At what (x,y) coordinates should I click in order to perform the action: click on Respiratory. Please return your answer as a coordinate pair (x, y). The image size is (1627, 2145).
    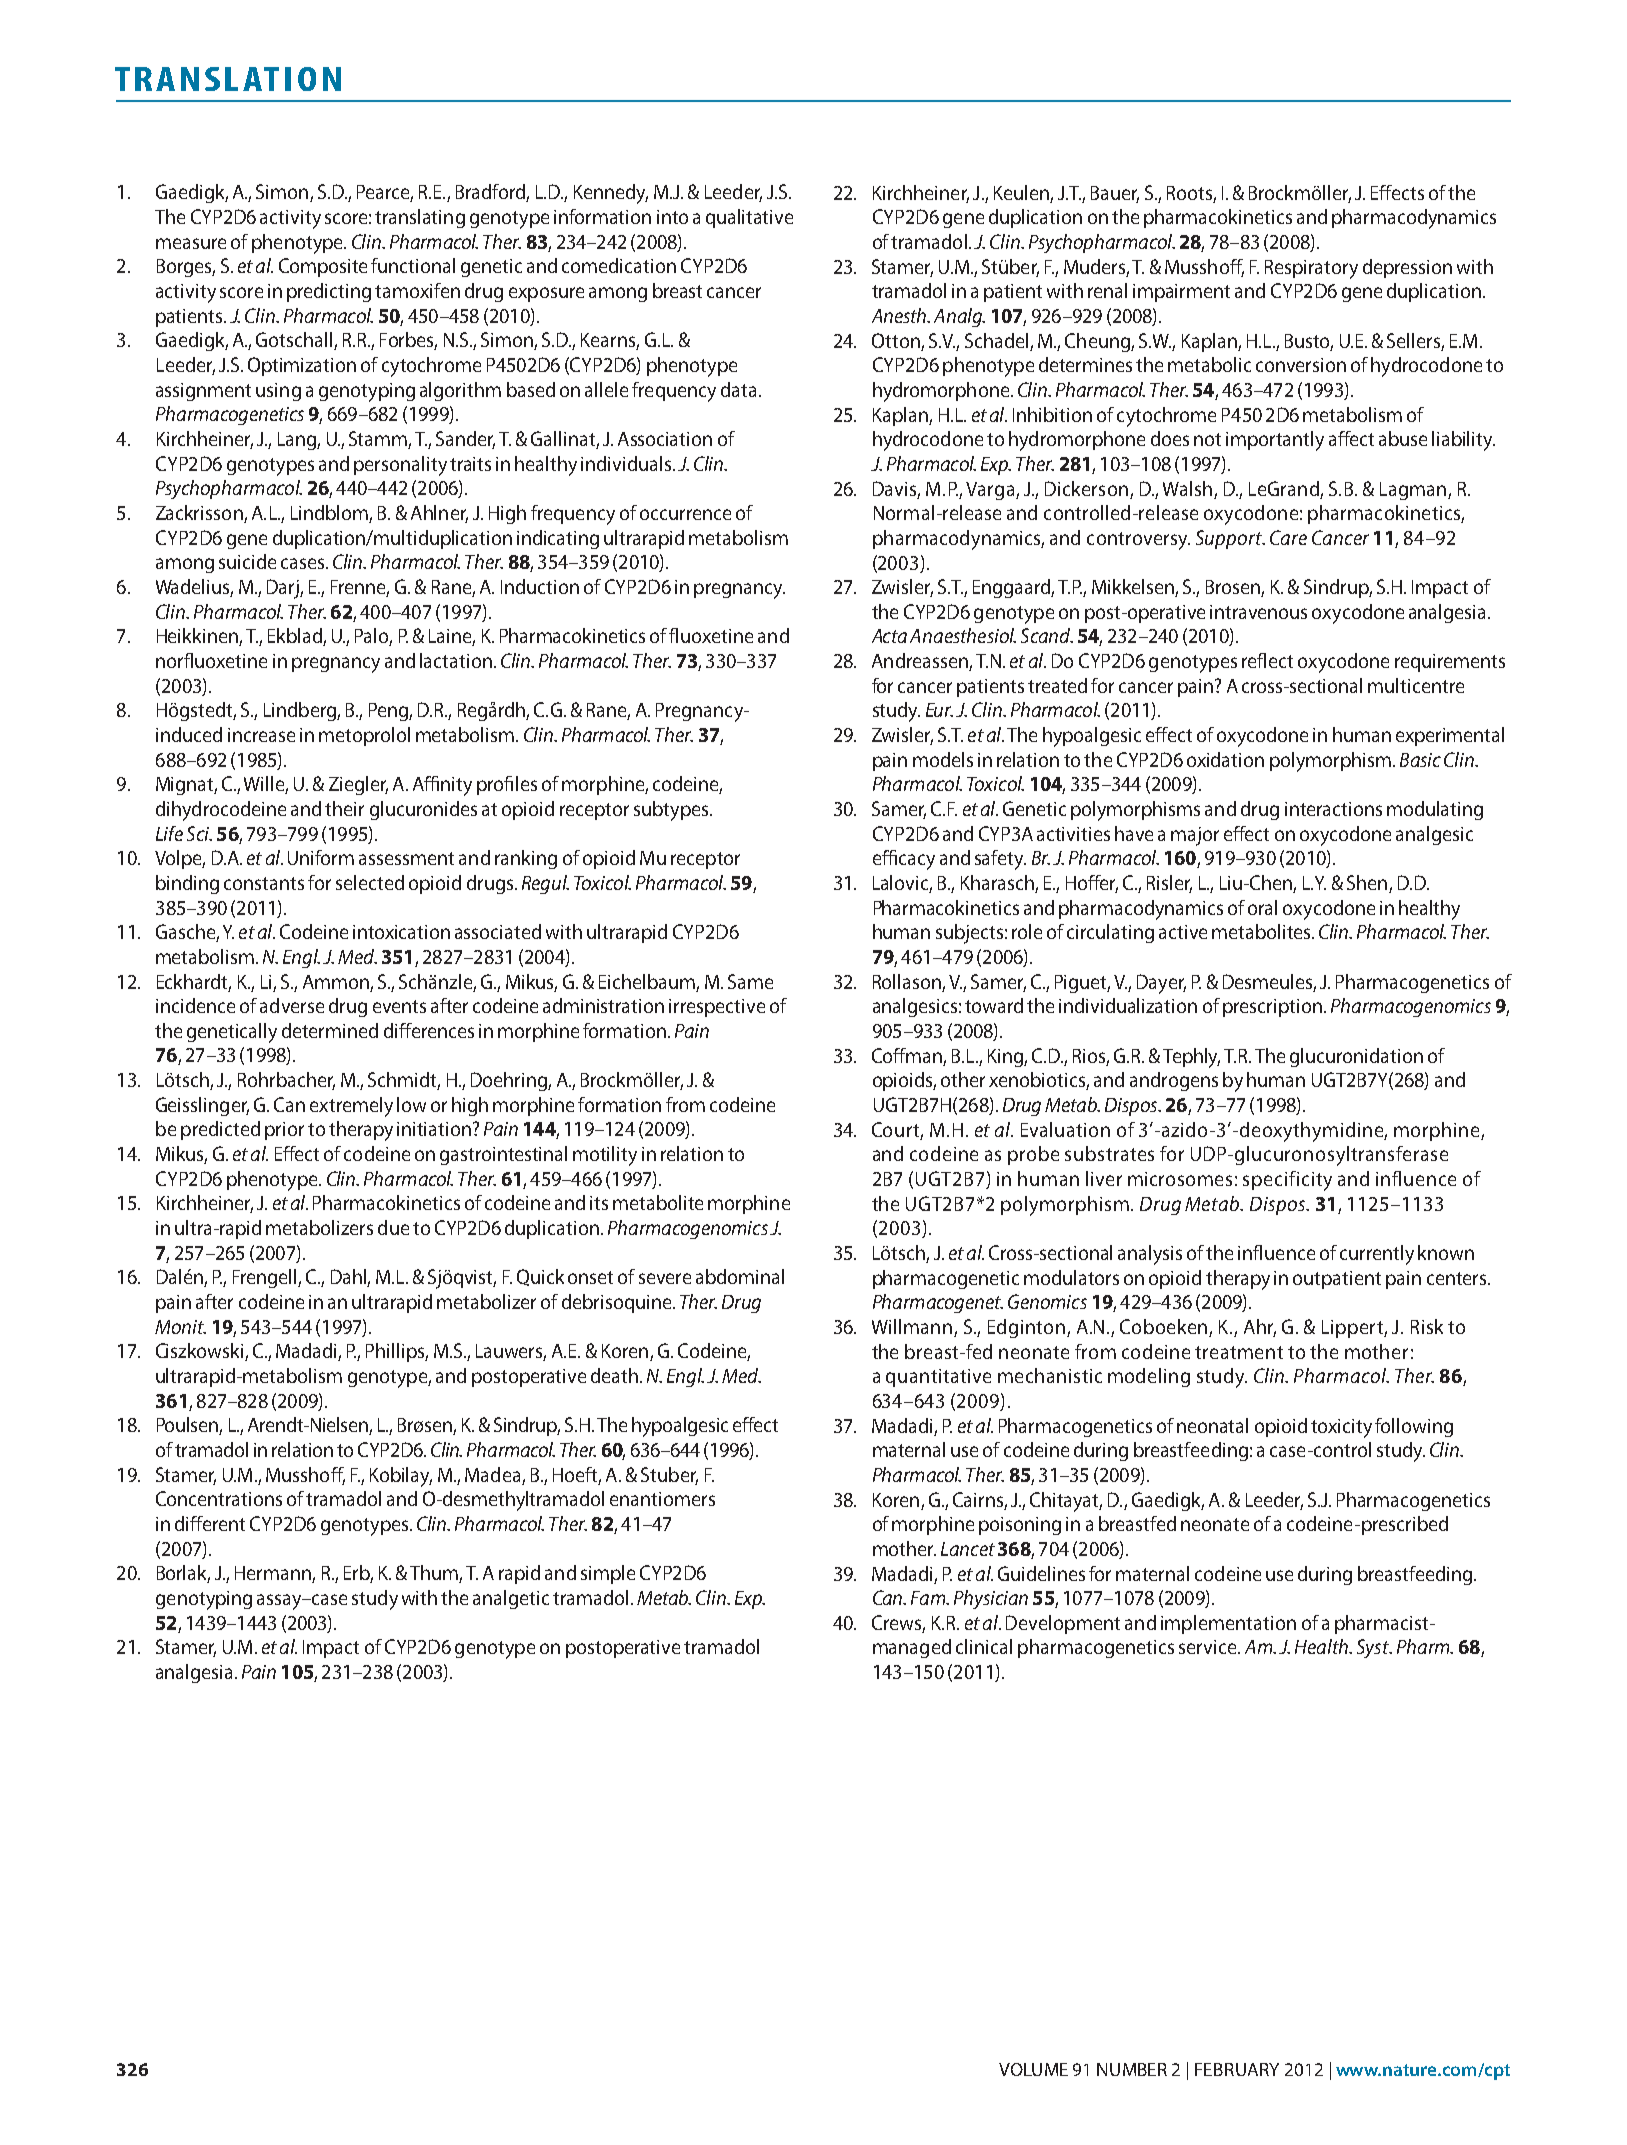
    Looking at the image, I should click on (1311, 269).
